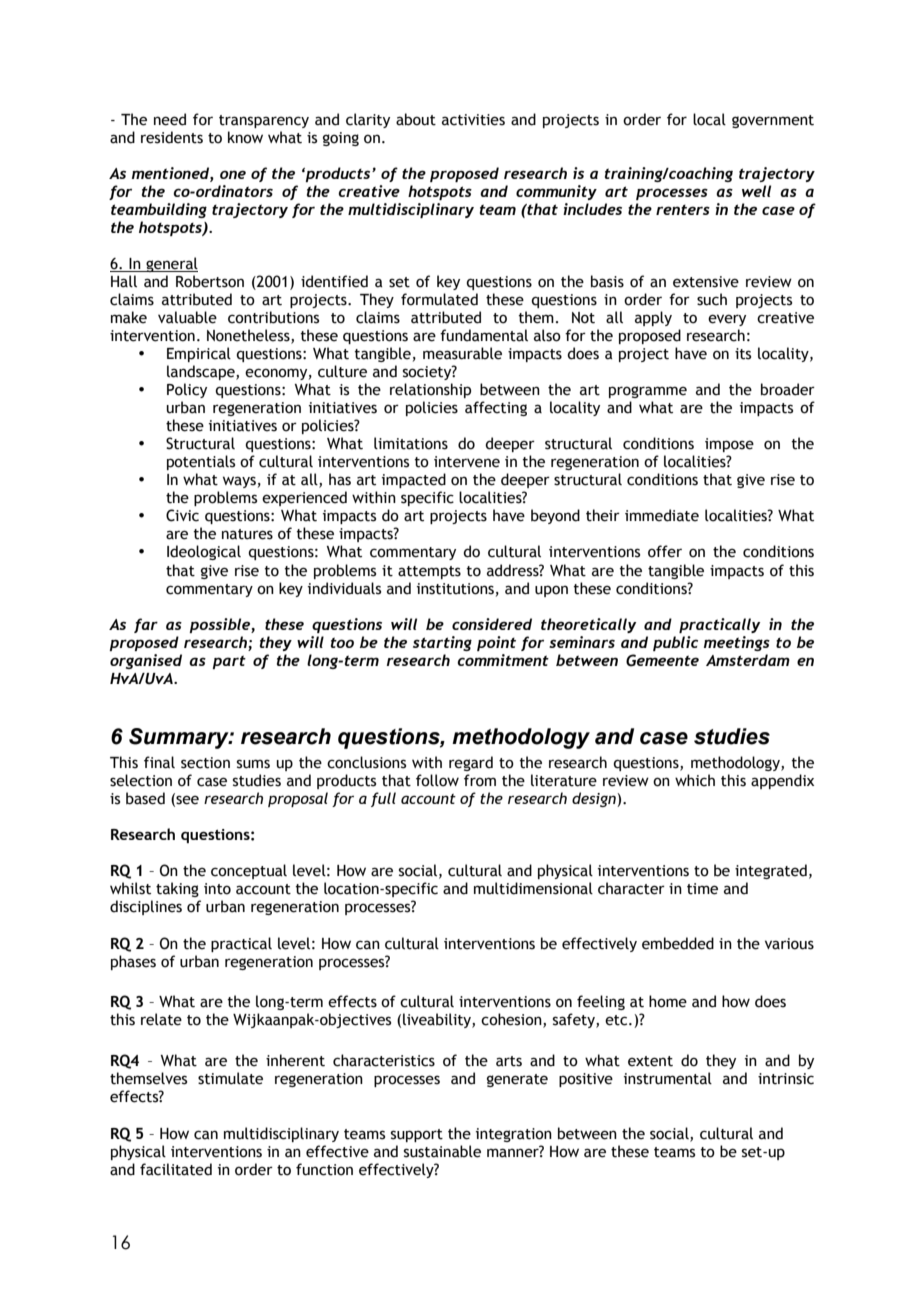  Describe the element at coordinates (533, 888) in the screenshot. I see `multidimensional` at that location.
